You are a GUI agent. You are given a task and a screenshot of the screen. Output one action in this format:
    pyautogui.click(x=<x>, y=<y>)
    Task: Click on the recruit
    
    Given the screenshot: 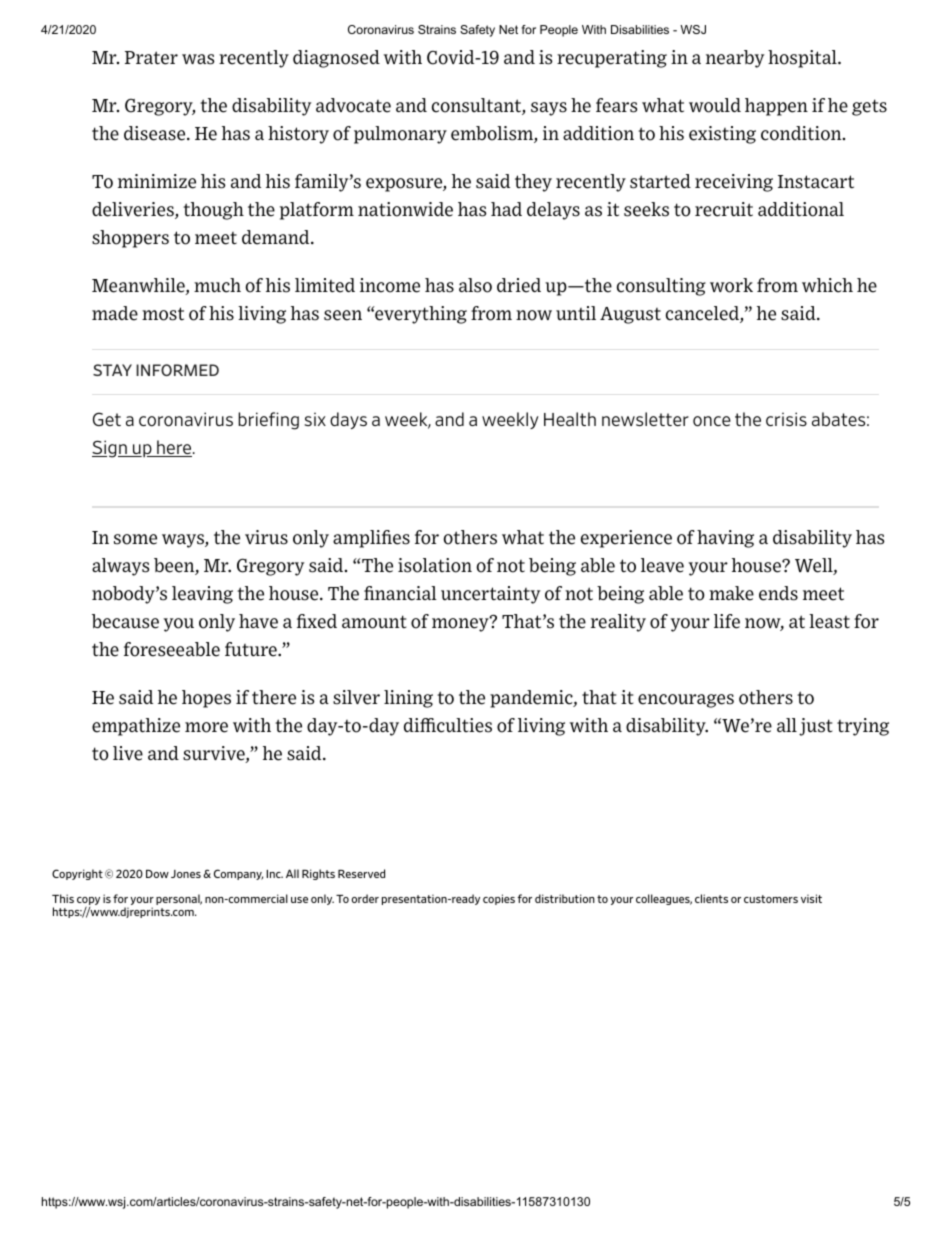 What is the action you would take?
    pyautogui.click(x=724, y=209)
